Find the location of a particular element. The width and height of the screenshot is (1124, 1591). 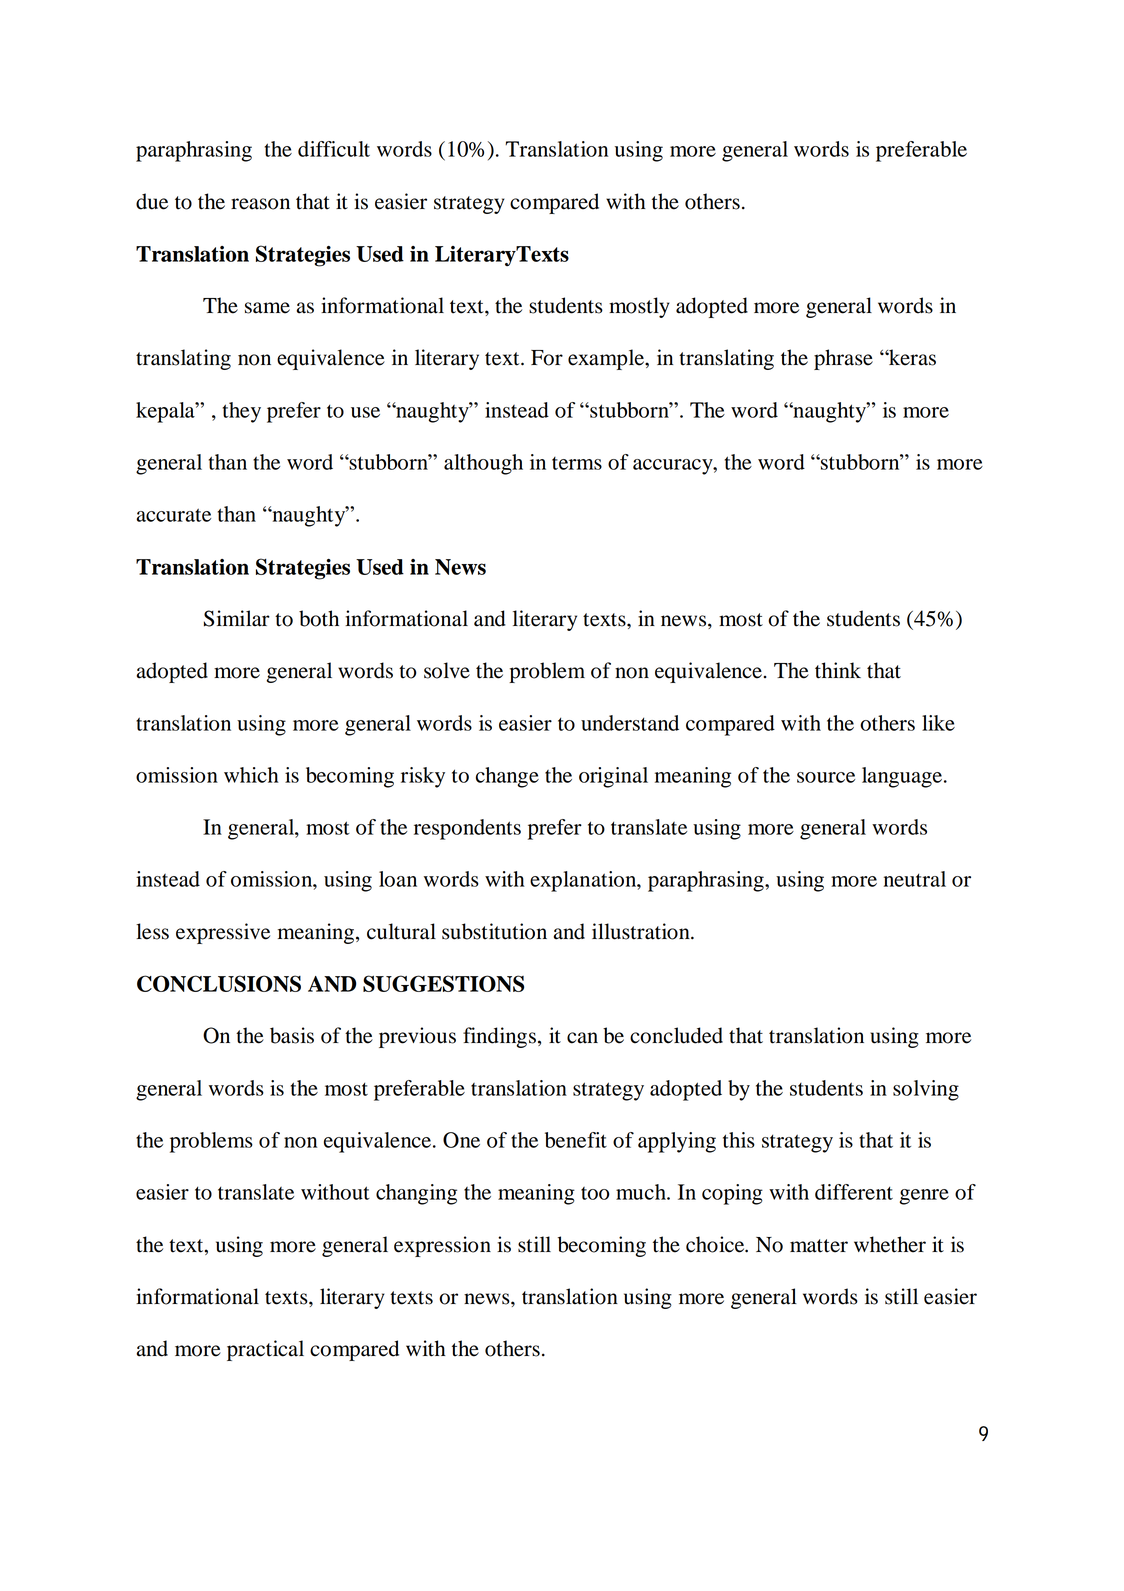

practical is located at coordinates (265, 1350).
